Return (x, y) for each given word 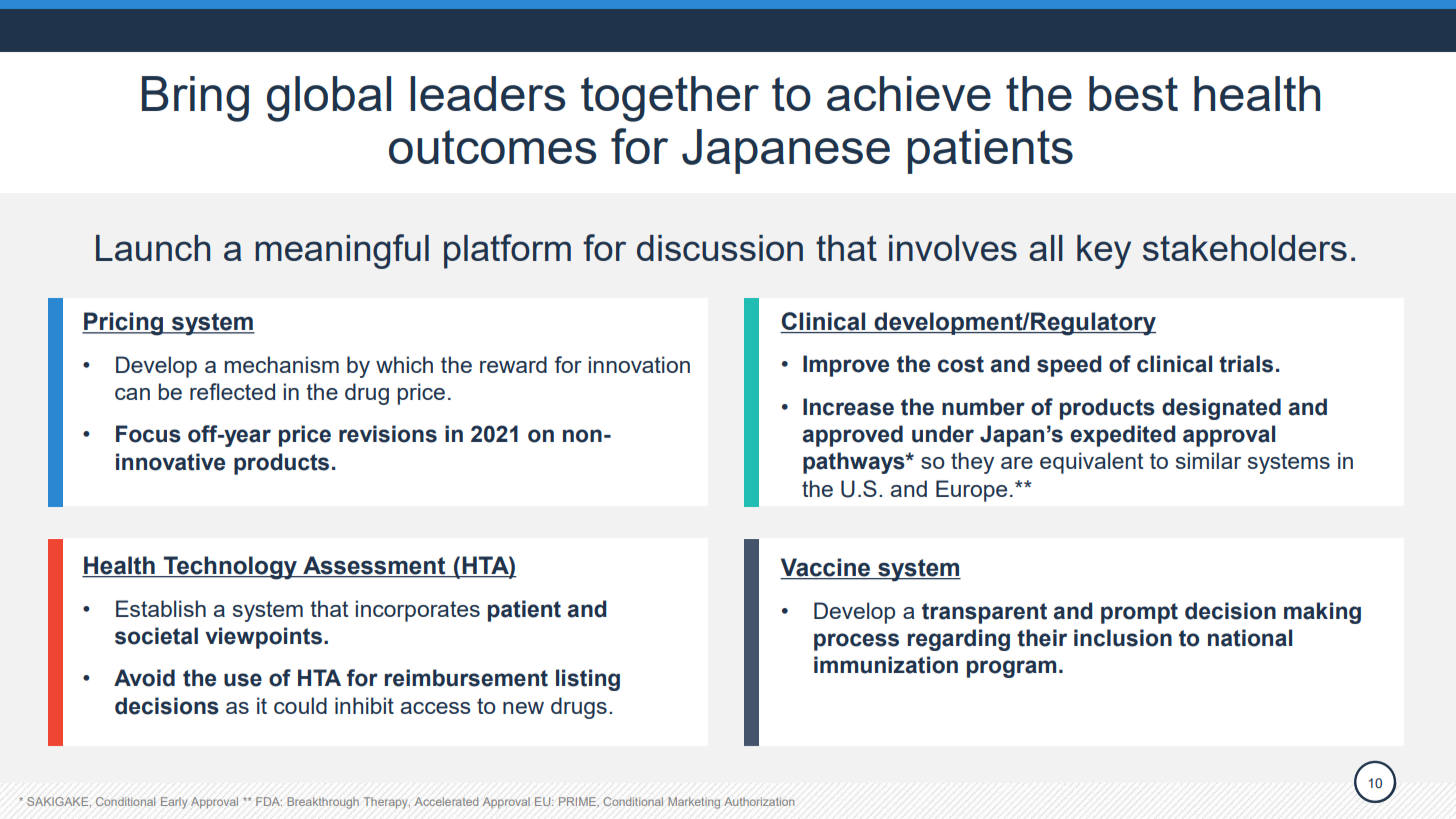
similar (1208, 460)
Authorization (759, 801)
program (1011, 669)
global (329, 99)
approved (852, 436)
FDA (269, 801)
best (1133, 93)
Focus (148, 434)
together (670, 99)
